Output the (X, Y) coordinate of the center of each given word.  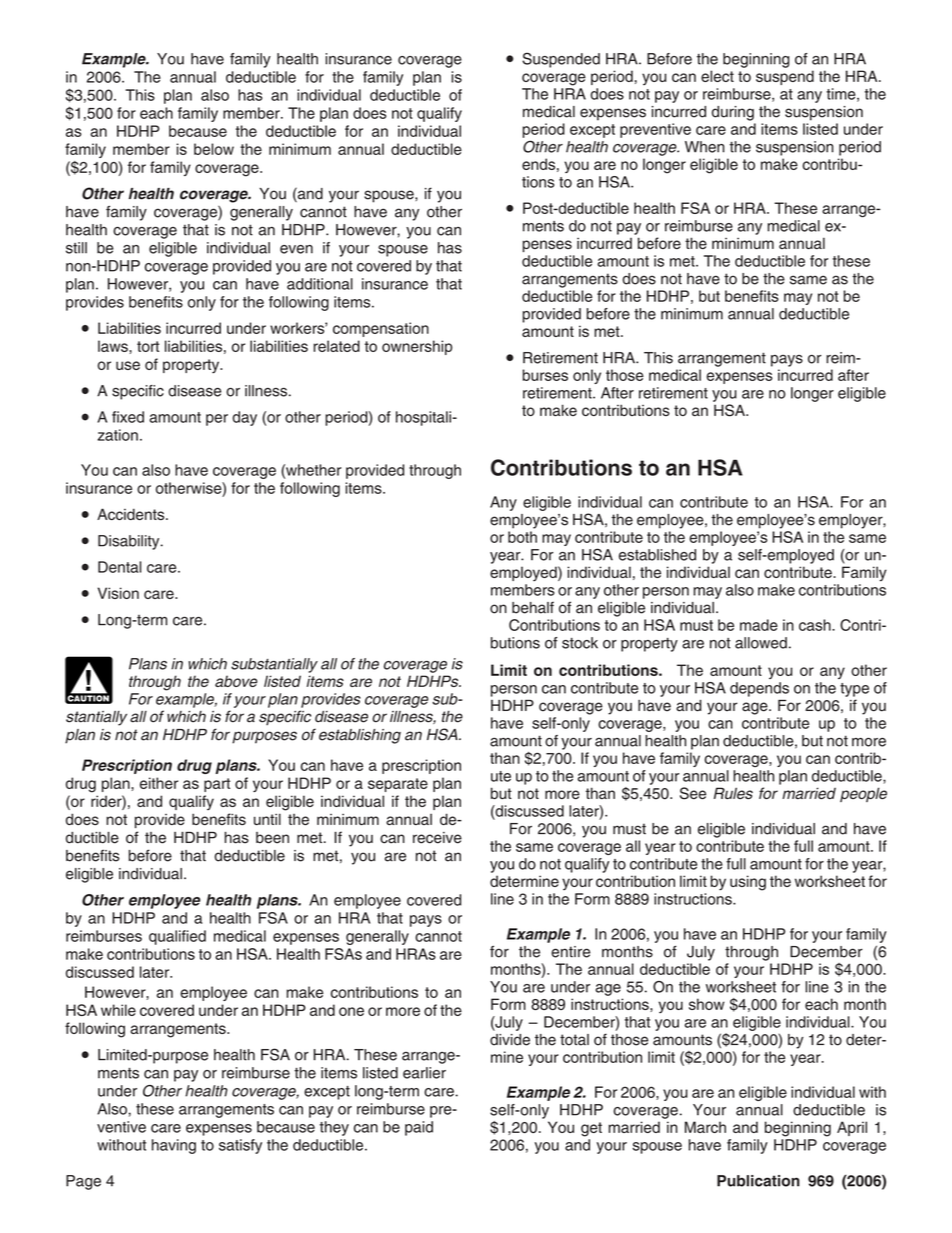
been (272, 838)
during (733, 113)
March (705, 1127)
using (748, 883)
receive (437, 838)
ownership (417, 347)
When (705, 147)
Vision (118, 593)
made (759, 625)
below (214, 149)
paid (419, 1128)
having (174, 1146)
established (657, 555)
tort (148, 346)
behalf (533, 607)
